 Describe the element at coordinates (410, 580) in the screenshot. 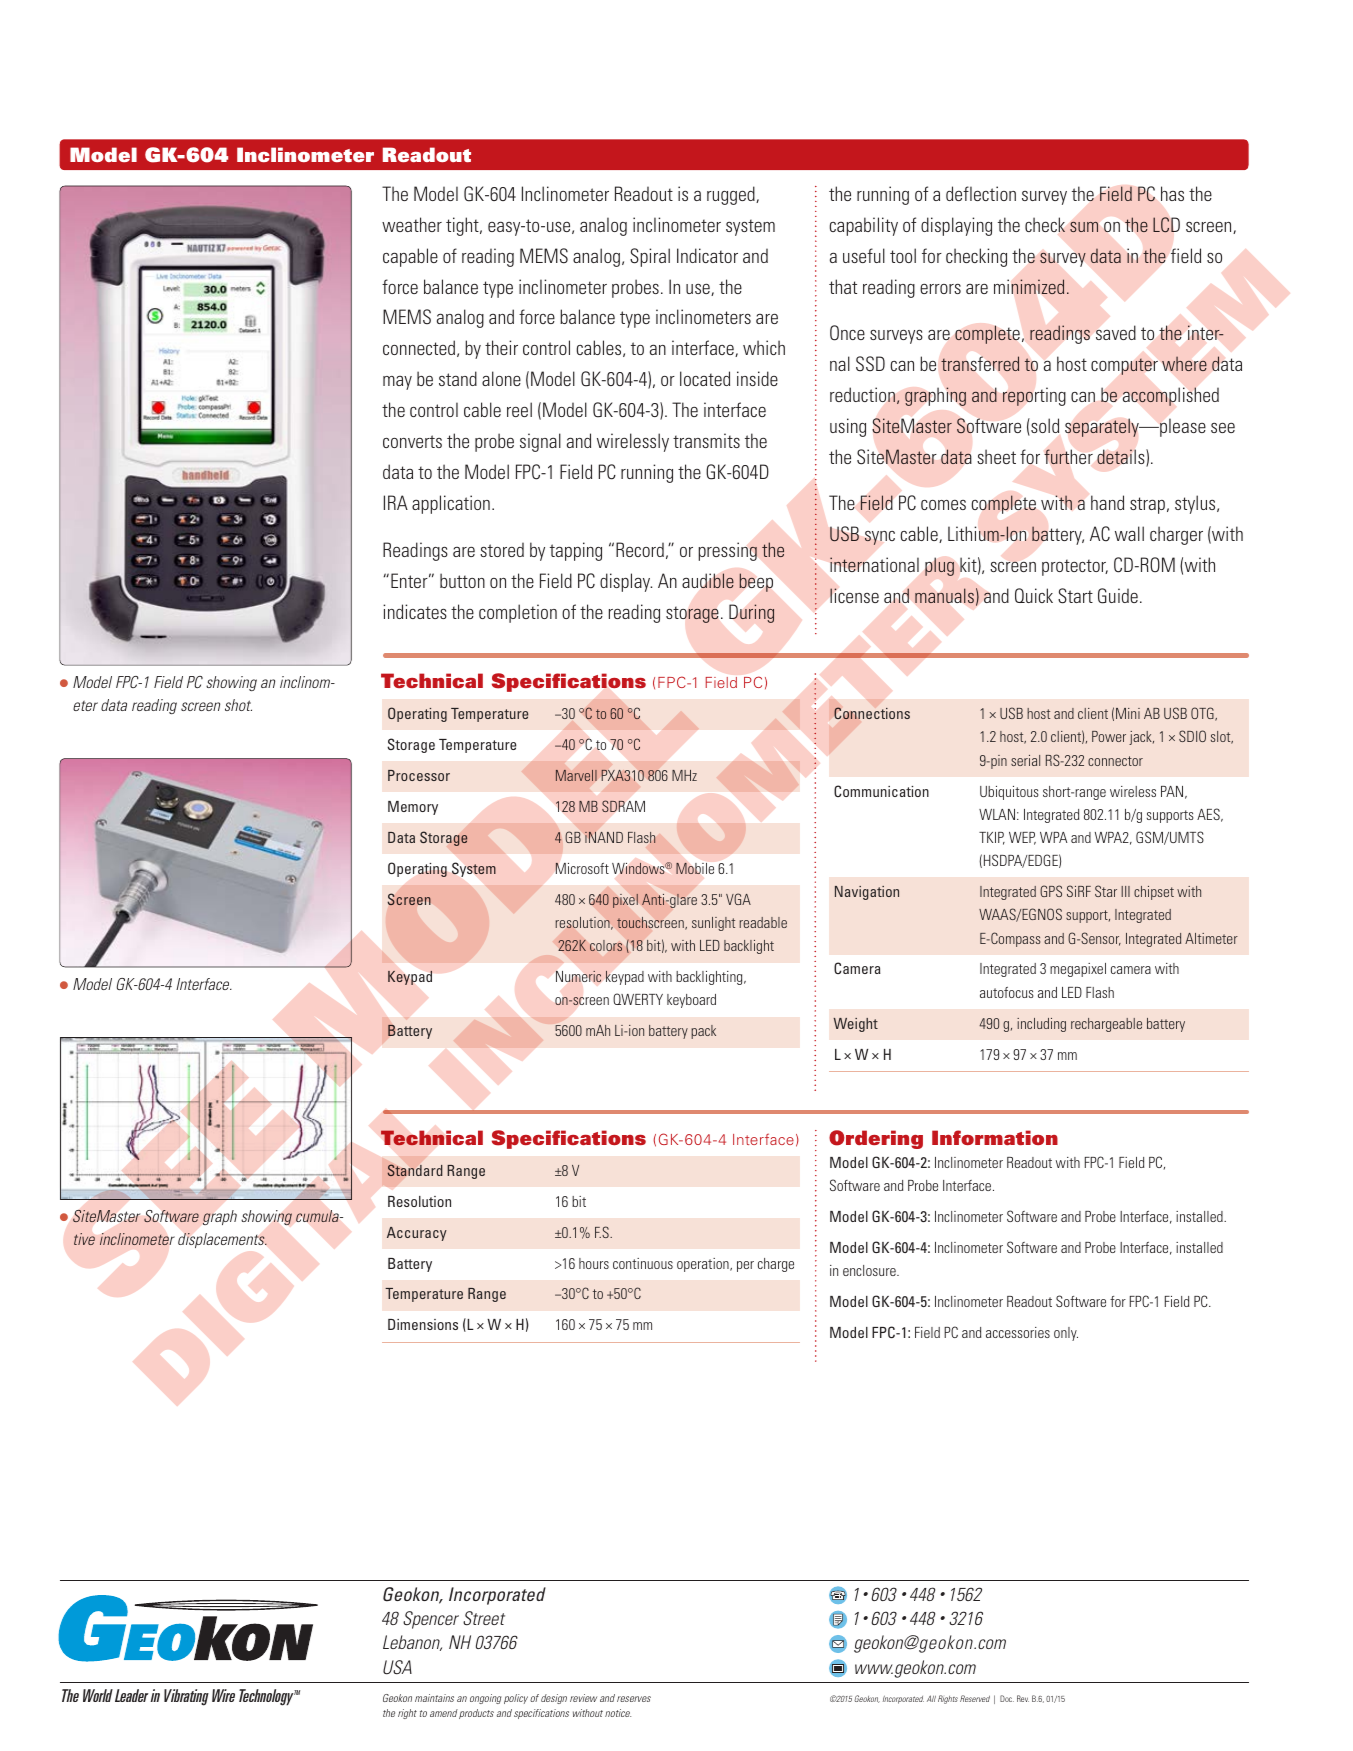

I see `Enter` at that location.
